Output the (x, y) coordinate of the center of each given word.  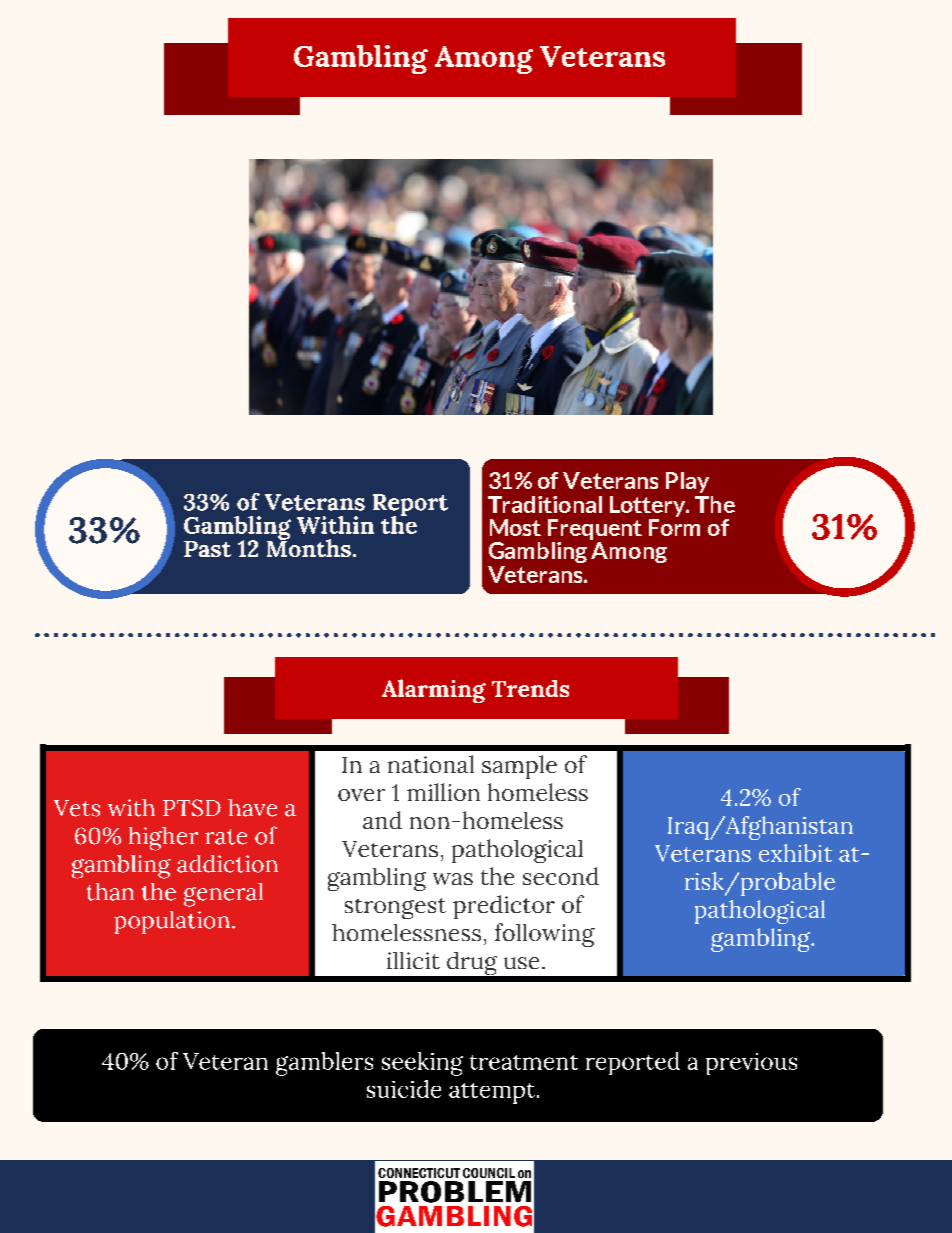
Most (515, 527)
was (453, 879)
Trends (530, 688)
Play (687, 482)
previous (751, 1064)
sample (519, 767)
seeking (422, 1064)
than (110, 892)
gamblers (324, 1064)
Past (207, 549)
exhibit (795, 853)
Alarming (434, 691)
